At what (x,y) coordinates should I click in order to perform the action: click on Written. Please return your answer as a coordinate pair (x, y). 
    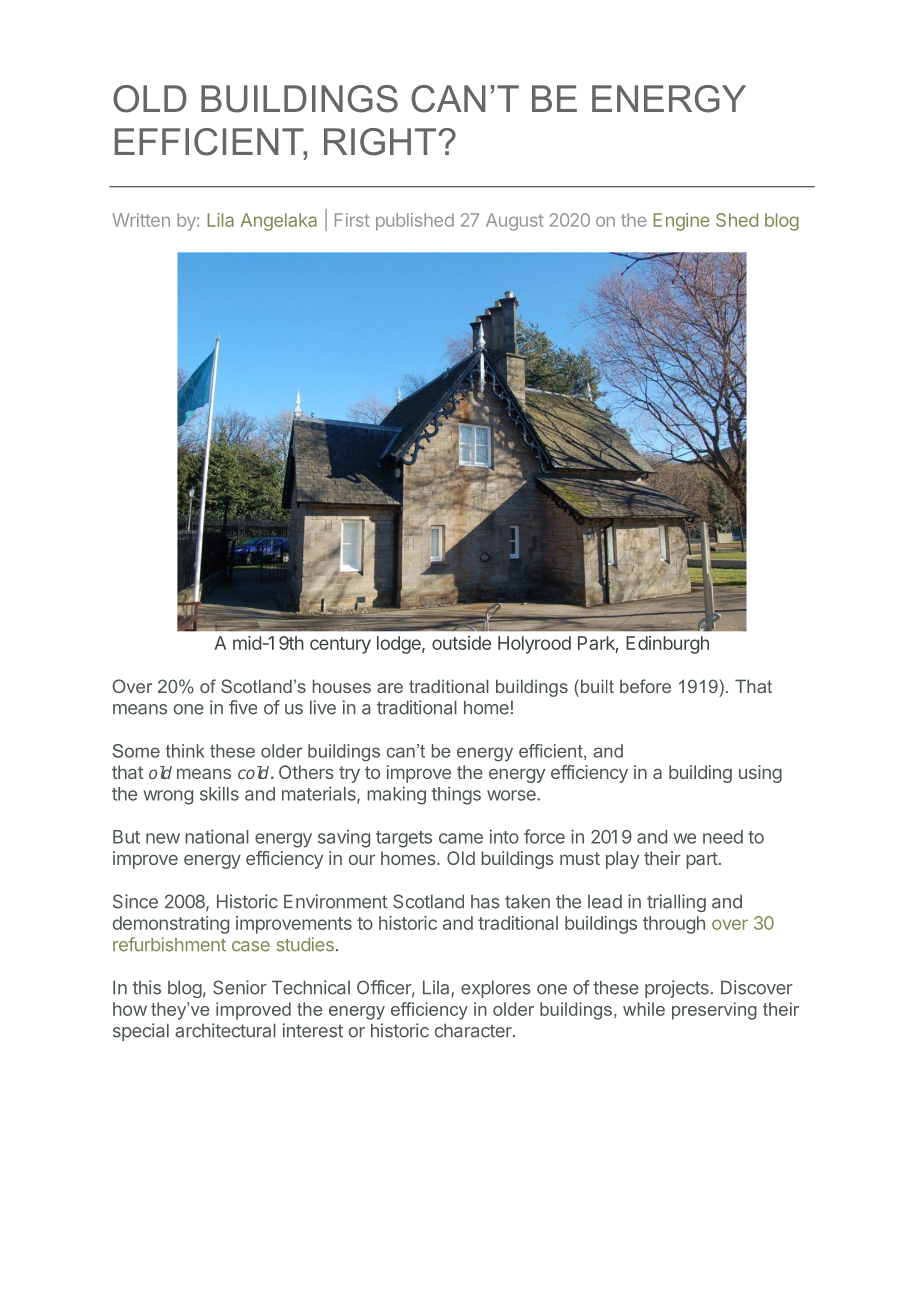
    Looking at the image, I should click on (141, 220).
